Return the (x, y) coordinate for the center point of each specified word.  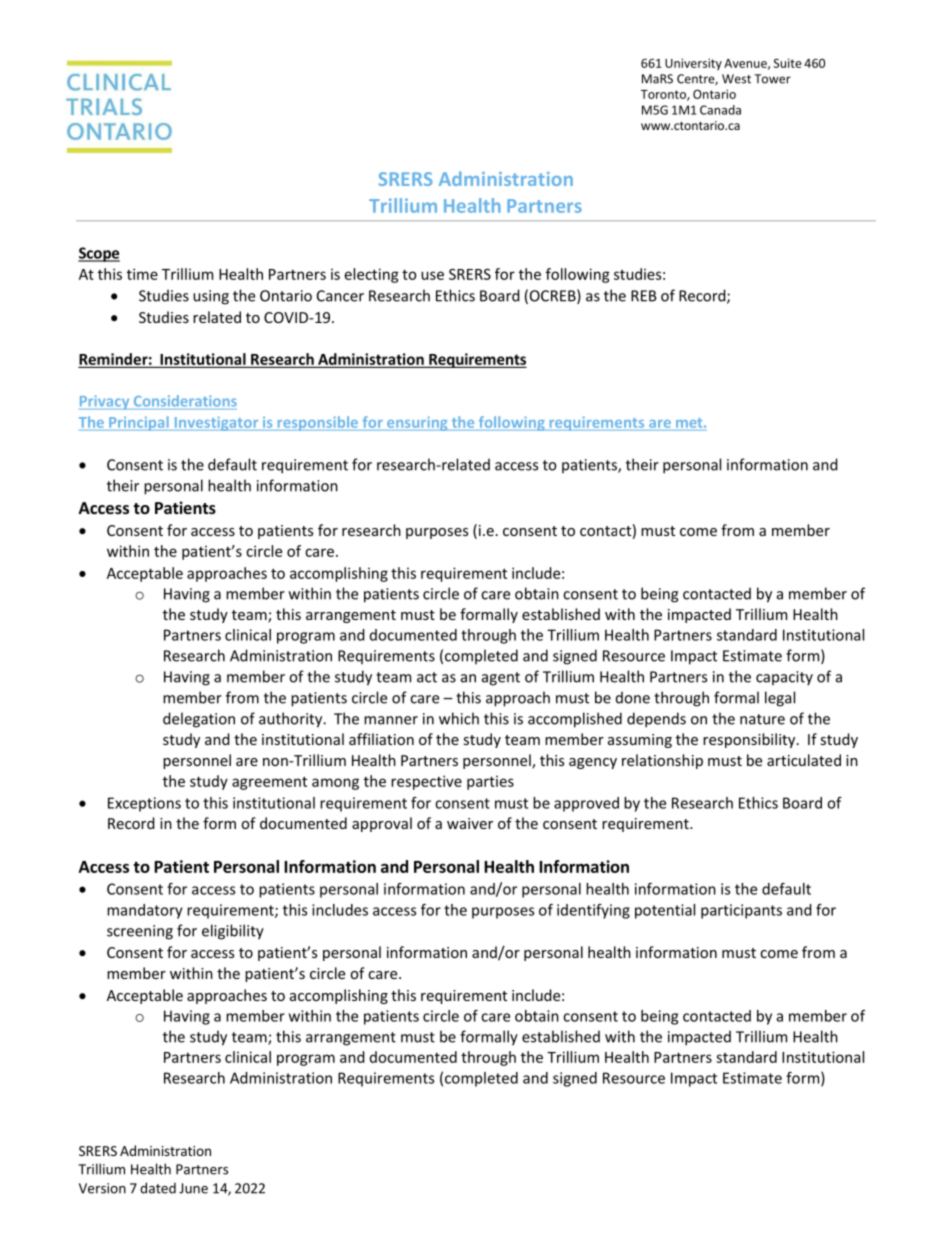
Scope (99, 254)
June (193, 1188)
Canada (720, 110)
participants (741, 911)
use (432, 275)
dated (158, 1188)
